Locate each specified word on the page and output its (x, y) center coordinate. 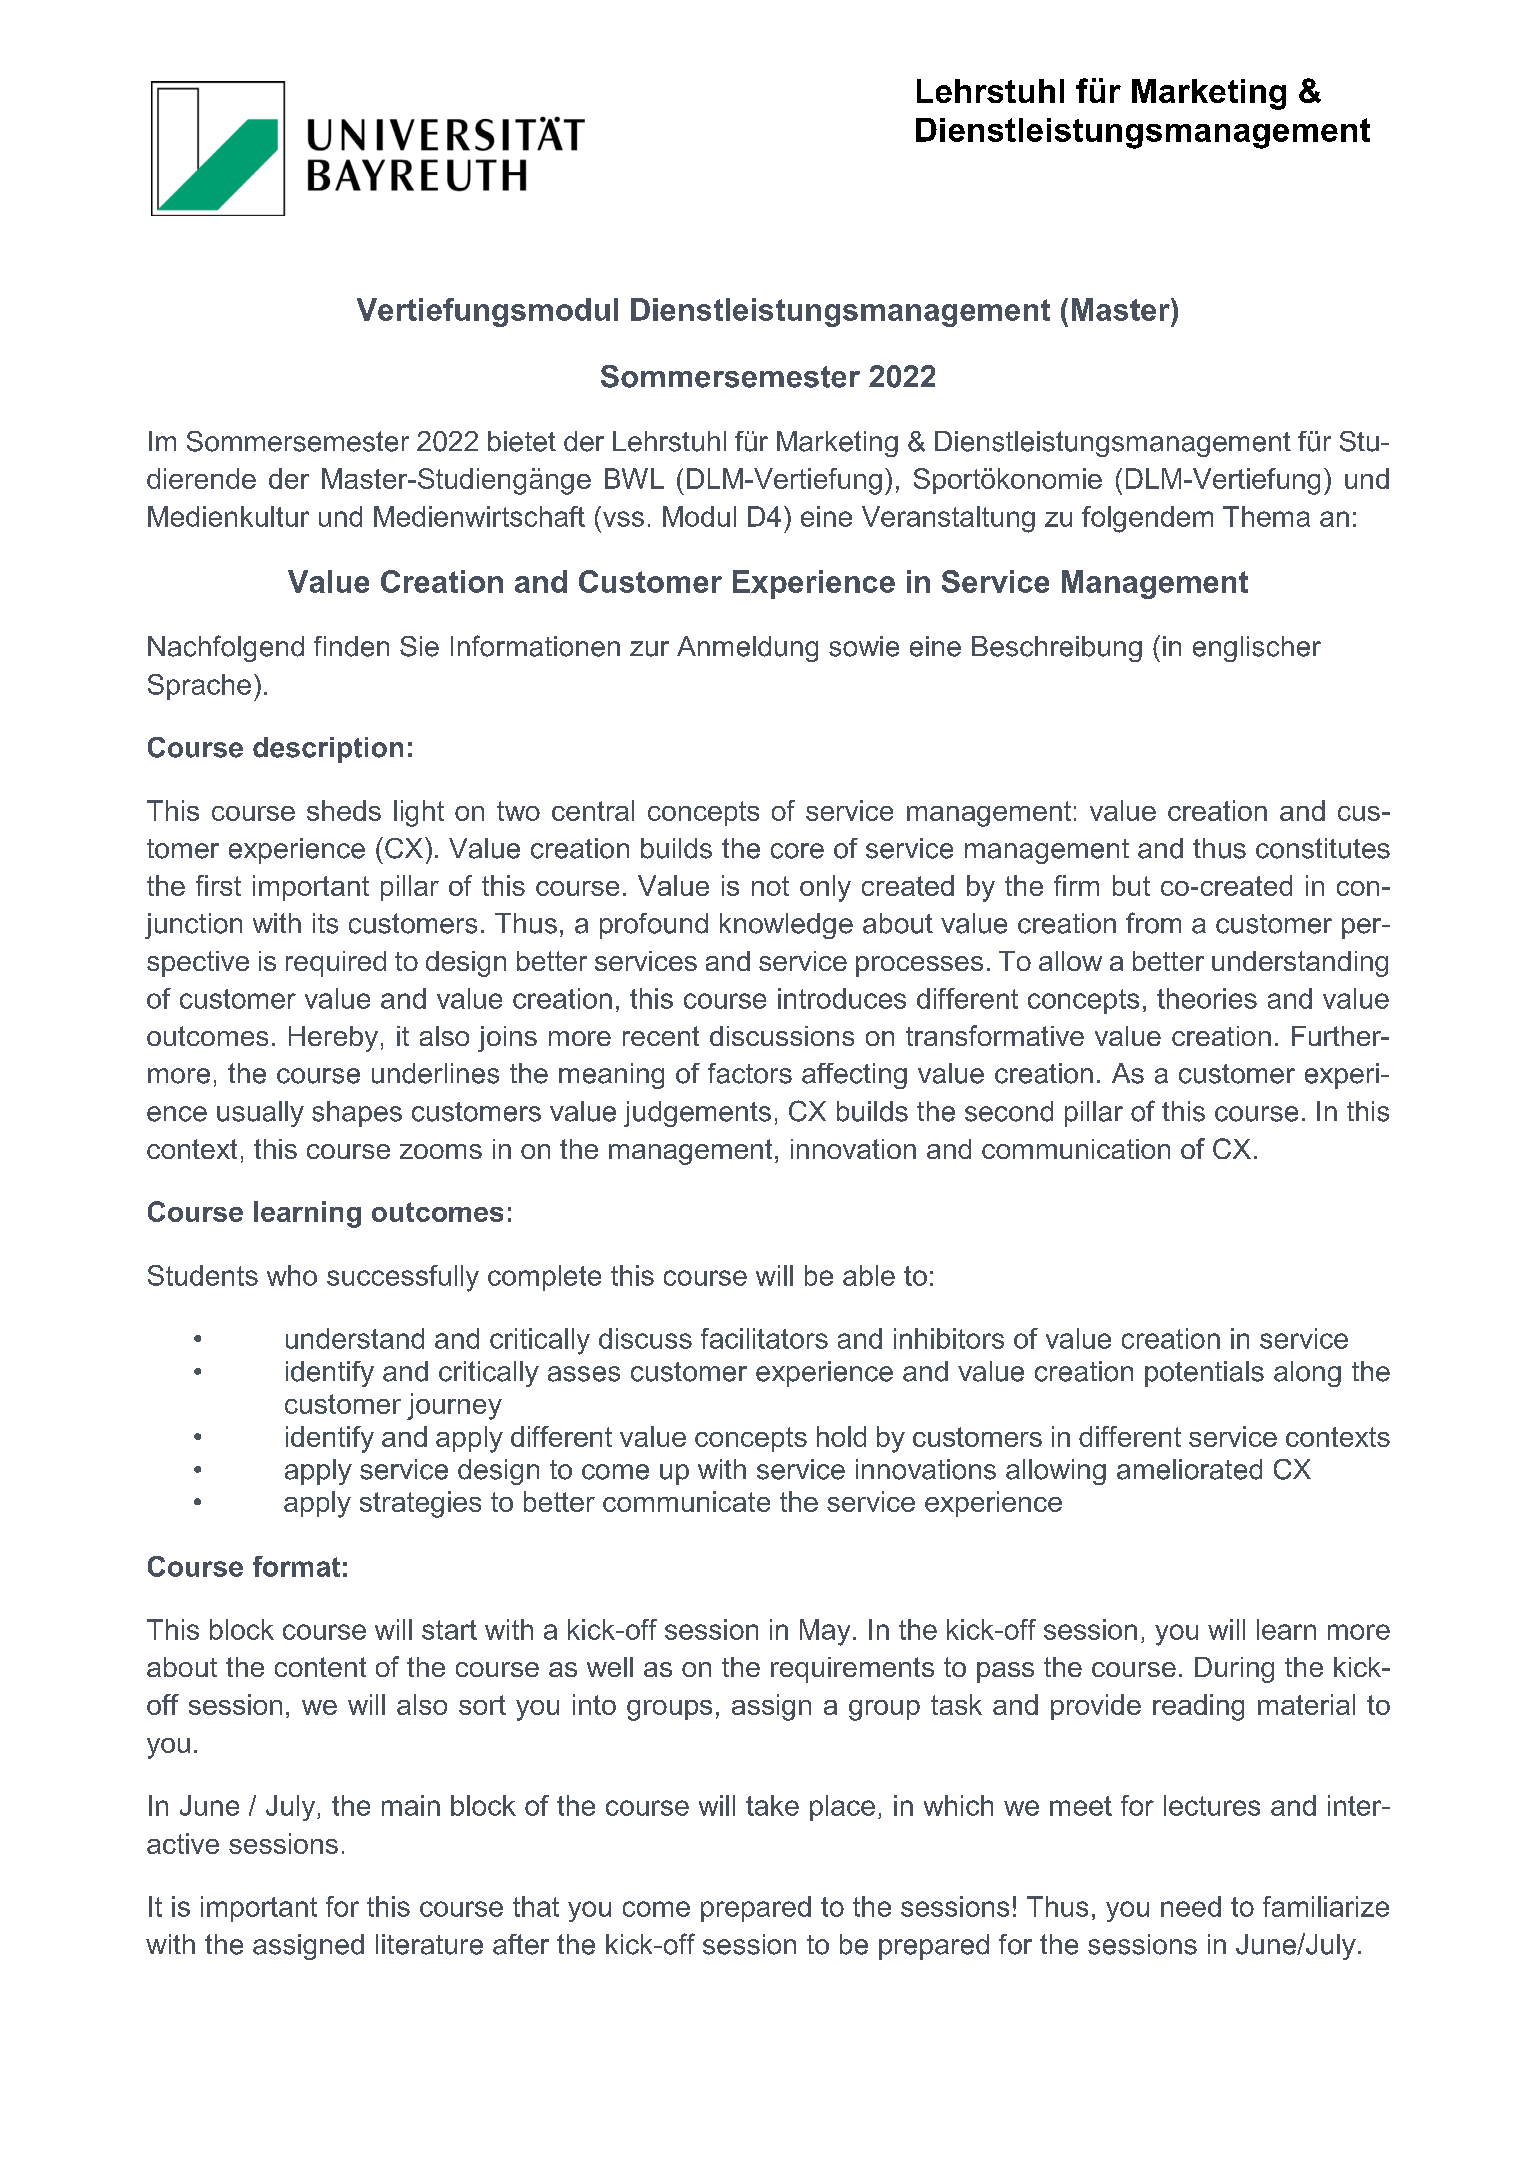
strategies (420, 1504)
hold (841, 1436)
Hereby (333, 1039)
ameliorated (1189, 1469)
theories (1207, 998)
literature (429, 1944)
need (1191, 1906)
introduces (842, 998)
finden (351, 646)
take (772, 1805)
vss (623, 519)
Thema (1266, 516)
